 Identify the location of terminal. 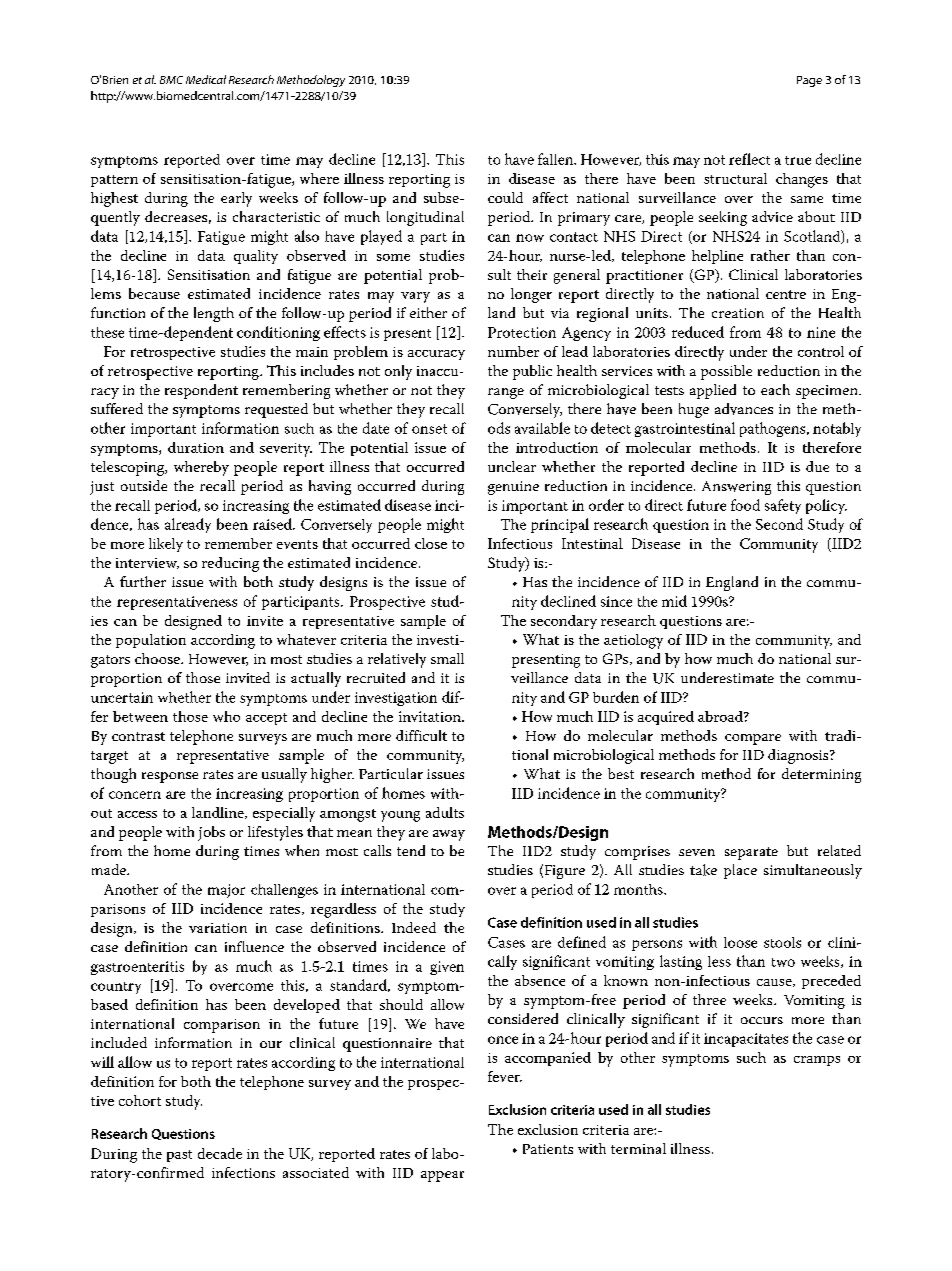
(638, 1148).
